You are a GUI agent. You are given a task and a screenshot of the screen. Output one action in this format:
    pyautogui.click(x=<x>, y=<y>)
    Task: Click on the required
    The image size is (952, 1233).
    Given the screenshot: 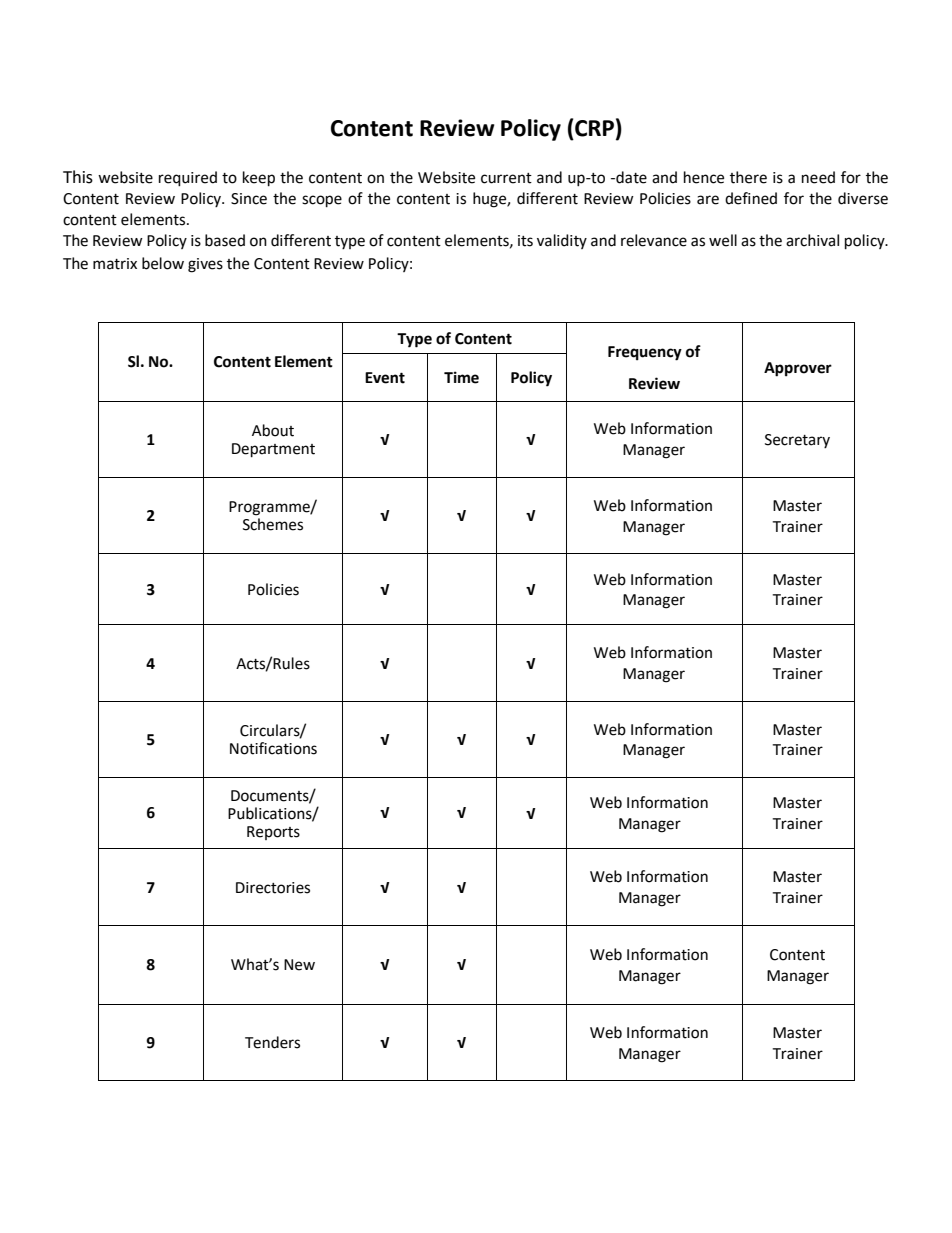 What is the action you would take?
    pyautogui.click(x=188, y=179)
